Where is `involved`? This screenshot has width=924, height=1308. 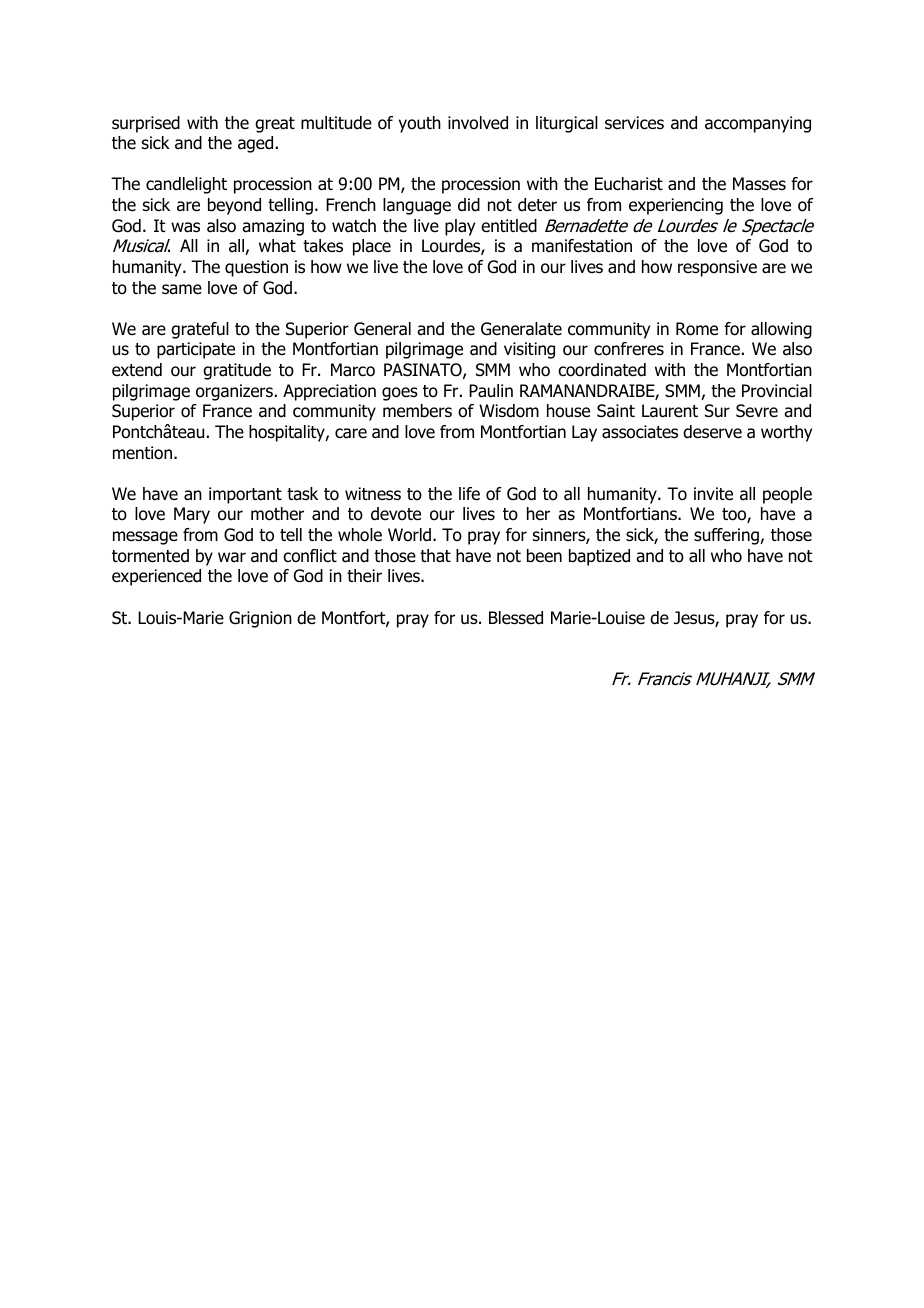 involved is located at coordinates (478, 123).
